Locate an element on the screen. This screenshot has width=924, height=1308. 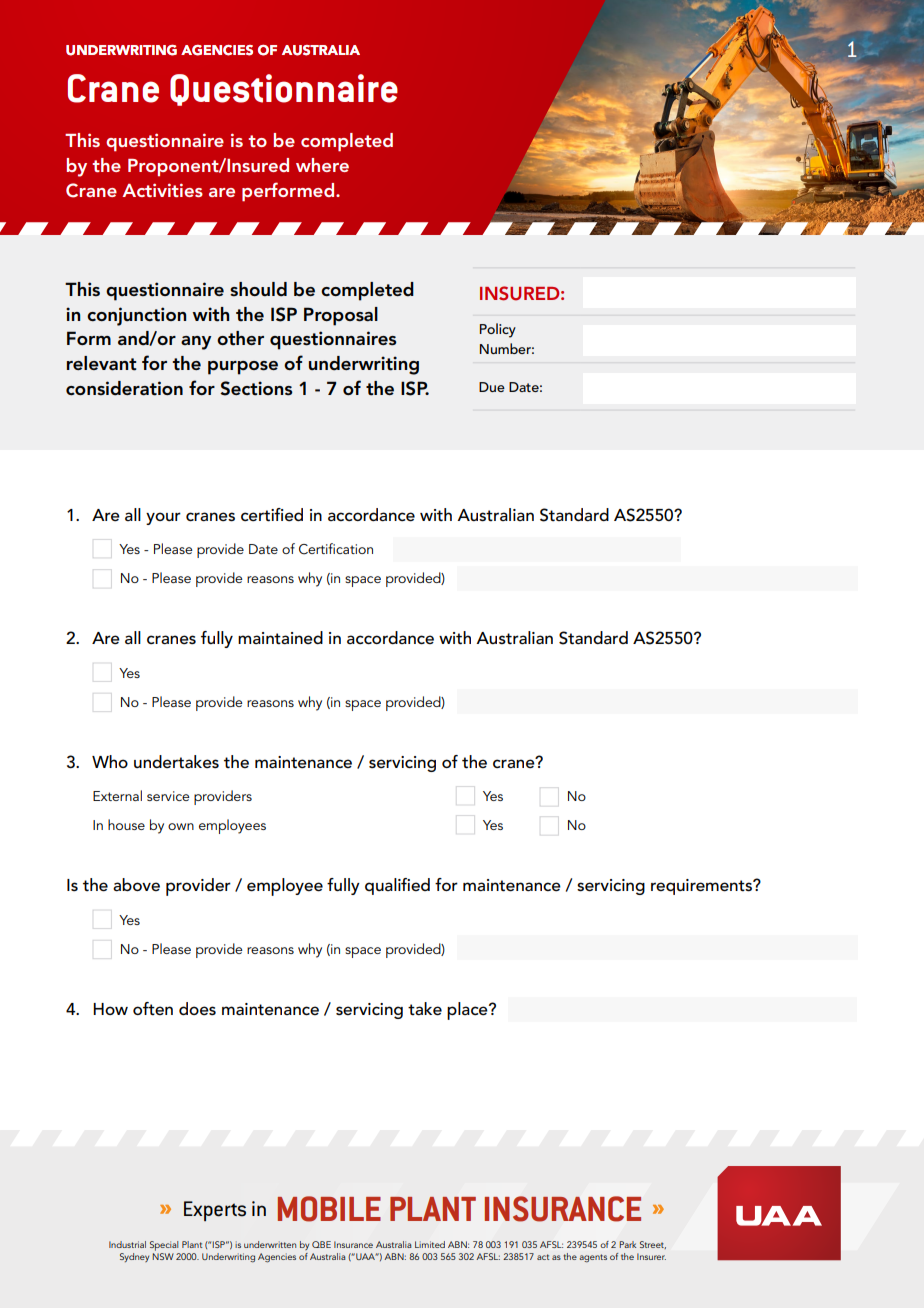
Who is located at coordinates (110, 761).
